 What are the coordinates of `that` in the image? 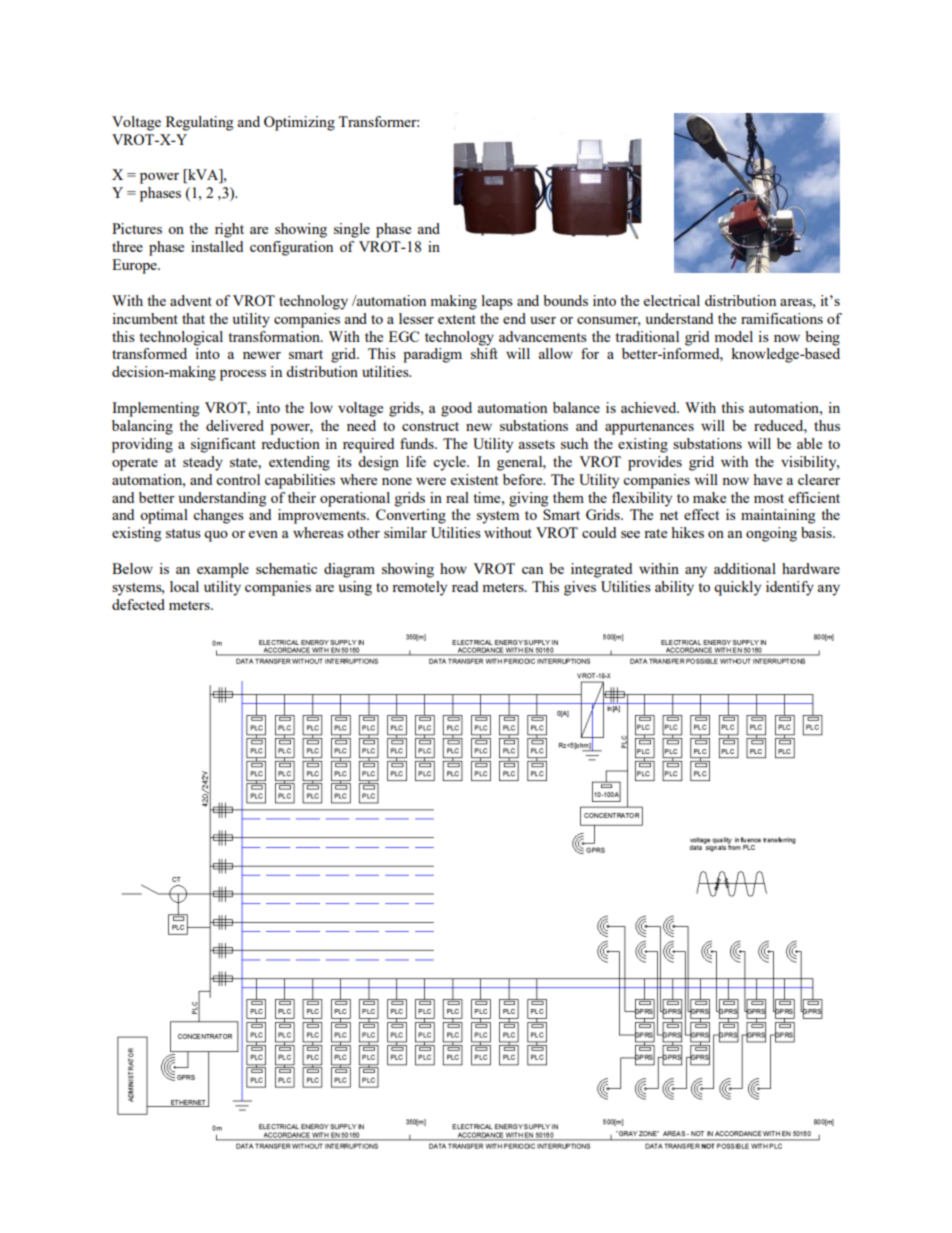 It's located at (193, 318).
